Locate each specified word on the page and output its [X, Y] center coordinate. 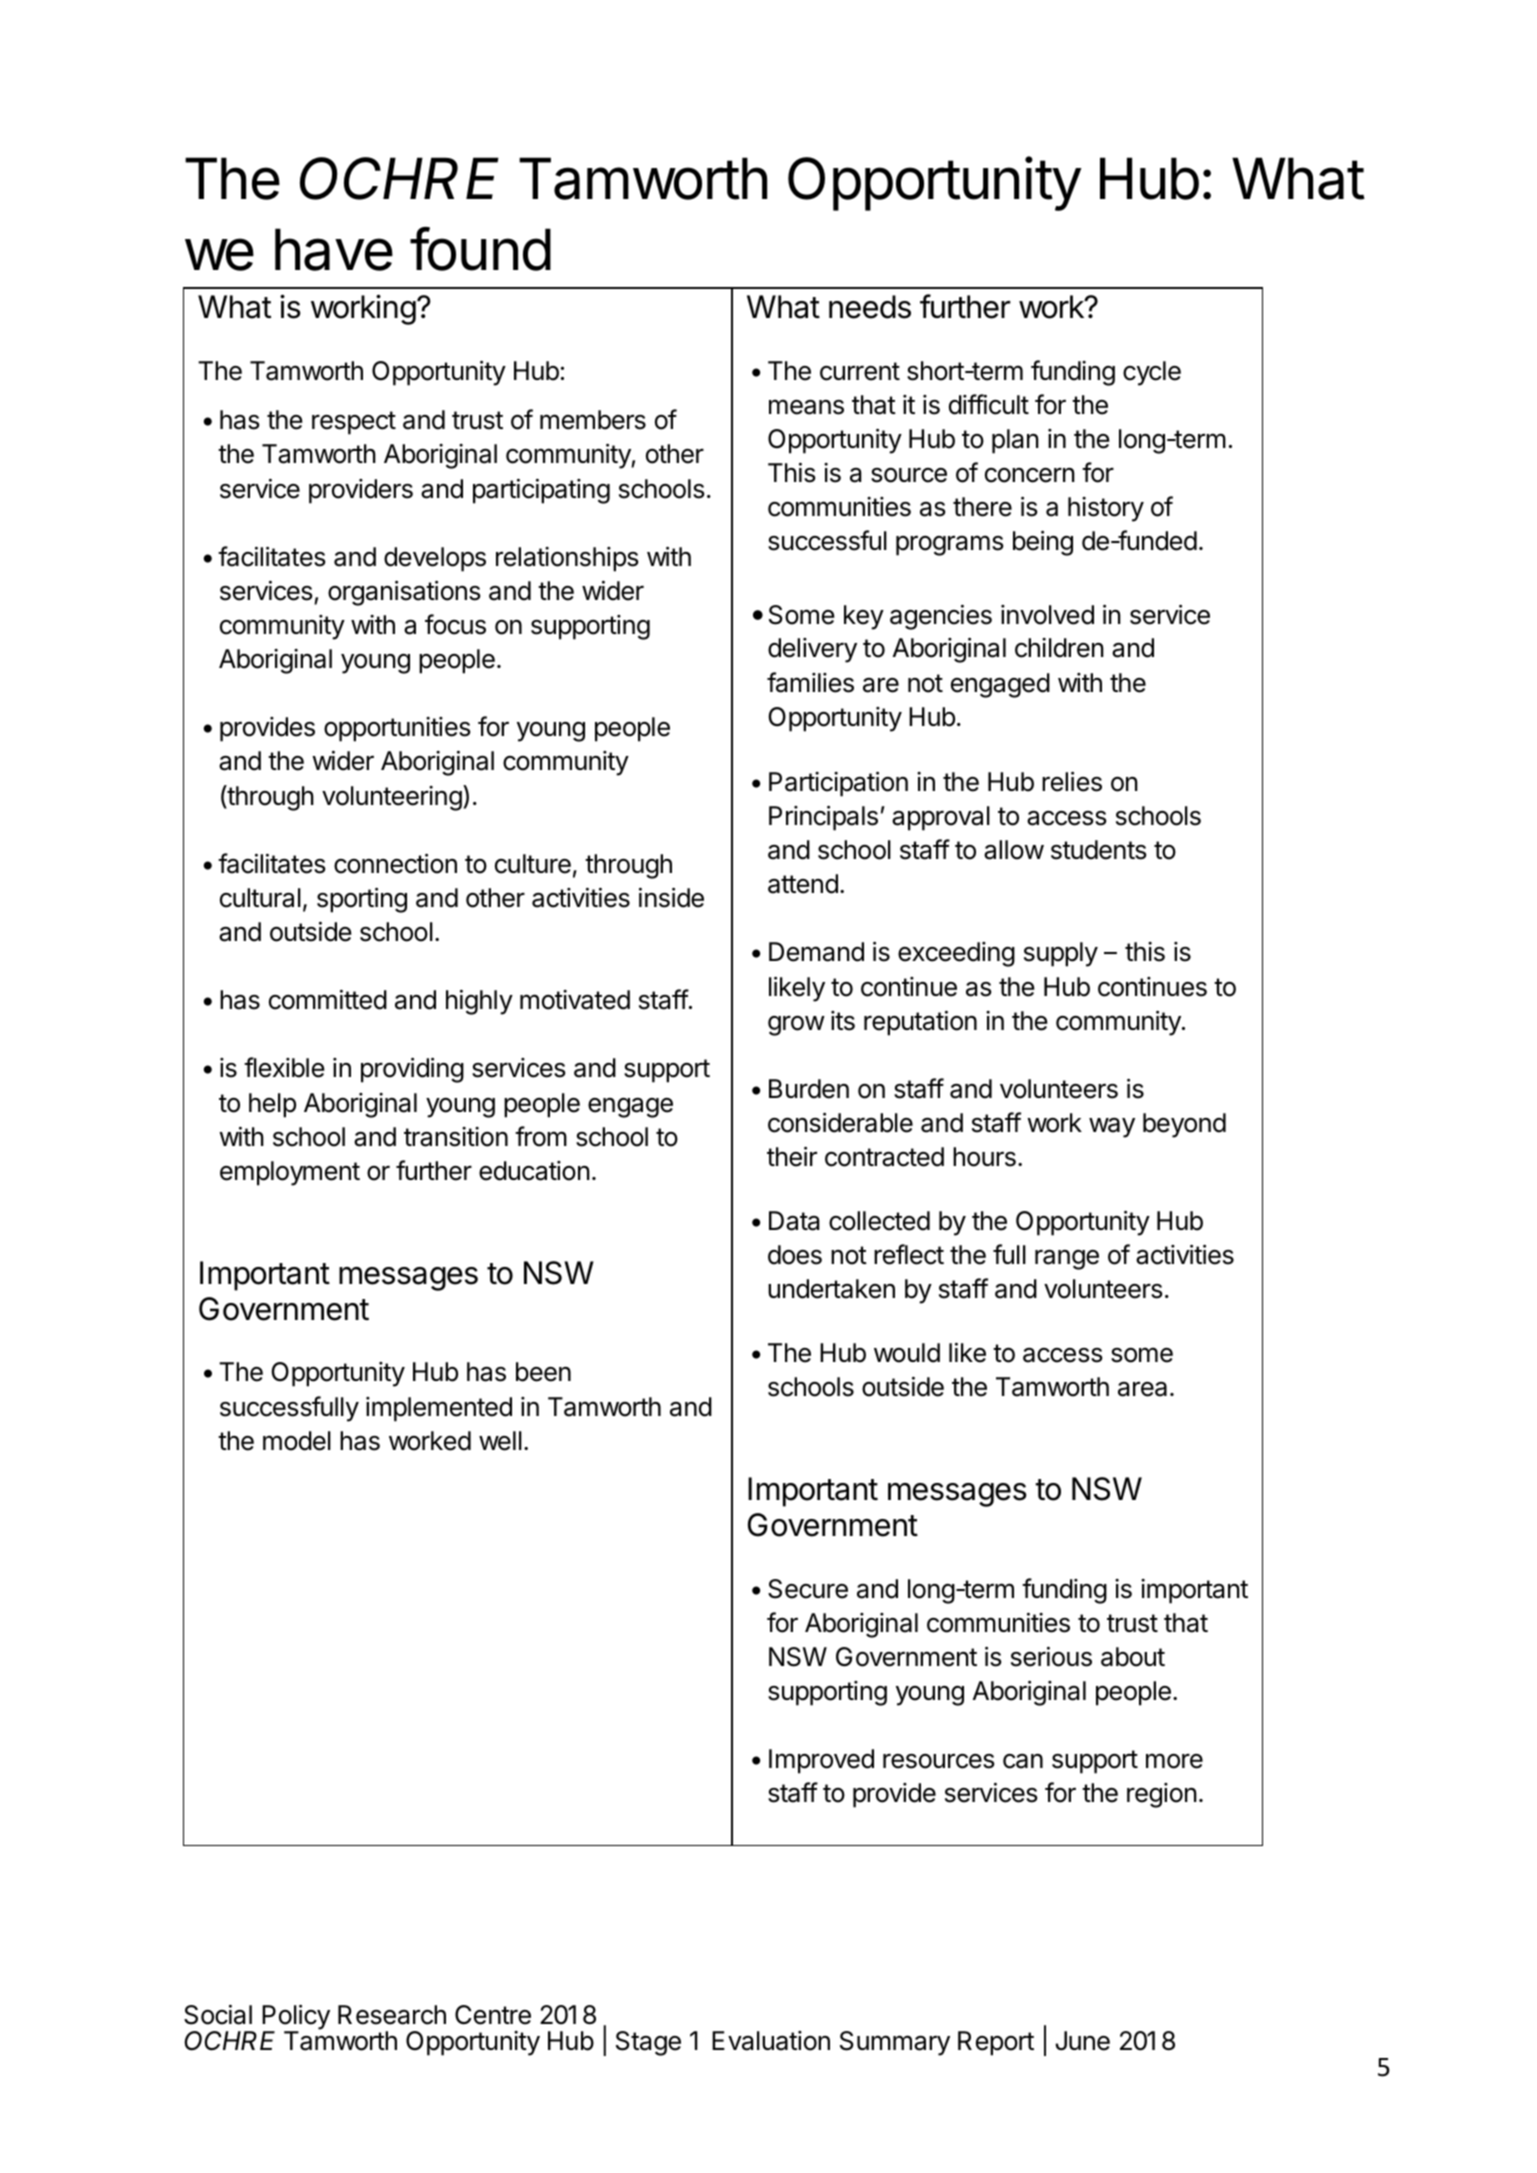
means [806, 407]
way [1112, 1128]
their [792, 1156]
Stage [648, 2043]
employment [290, 1173]
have [334, 249]
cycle [1152, 373]
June [1082, 2041]
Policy [296, 2018]
